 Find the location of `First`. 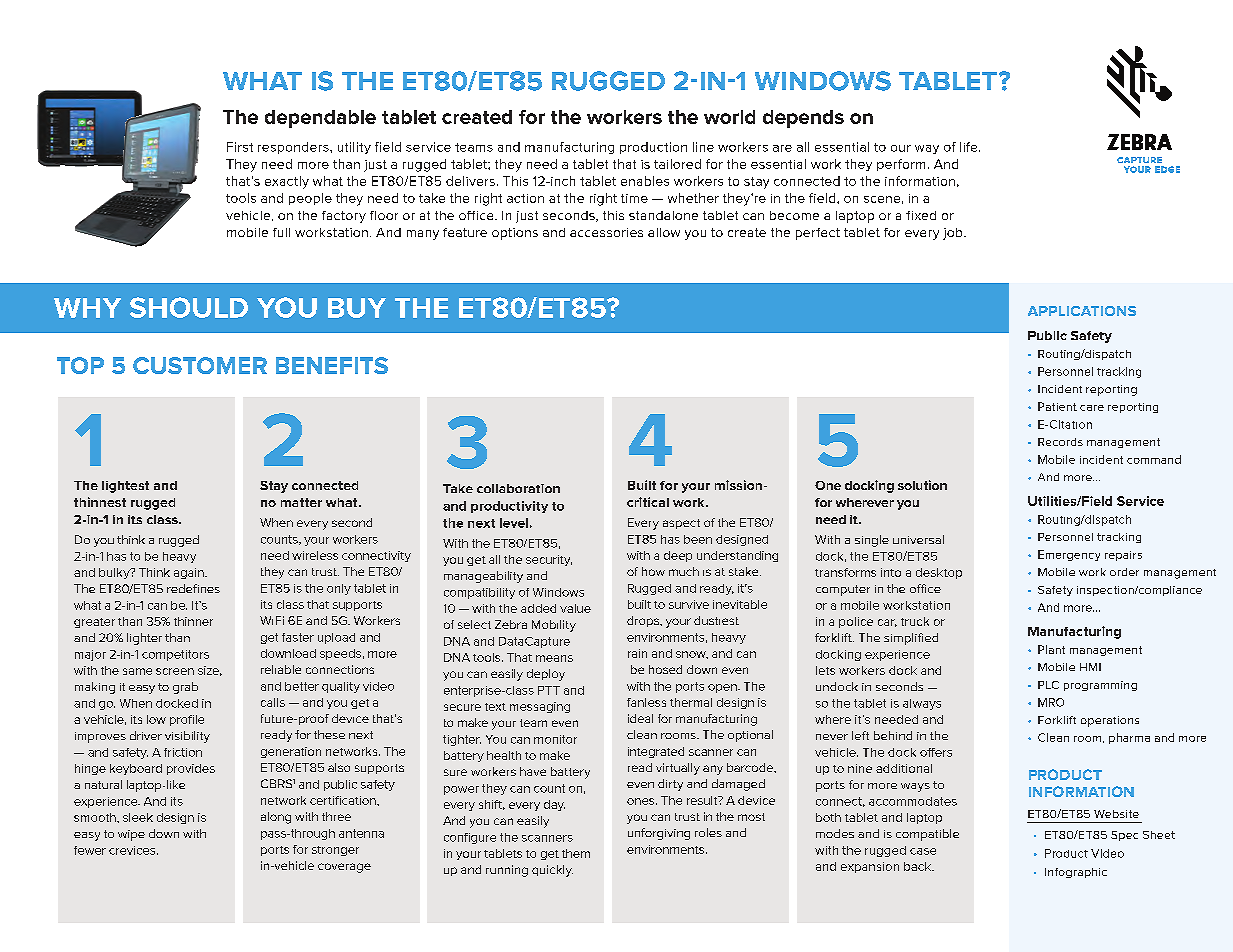

First is located at coordinates (240, 147).
